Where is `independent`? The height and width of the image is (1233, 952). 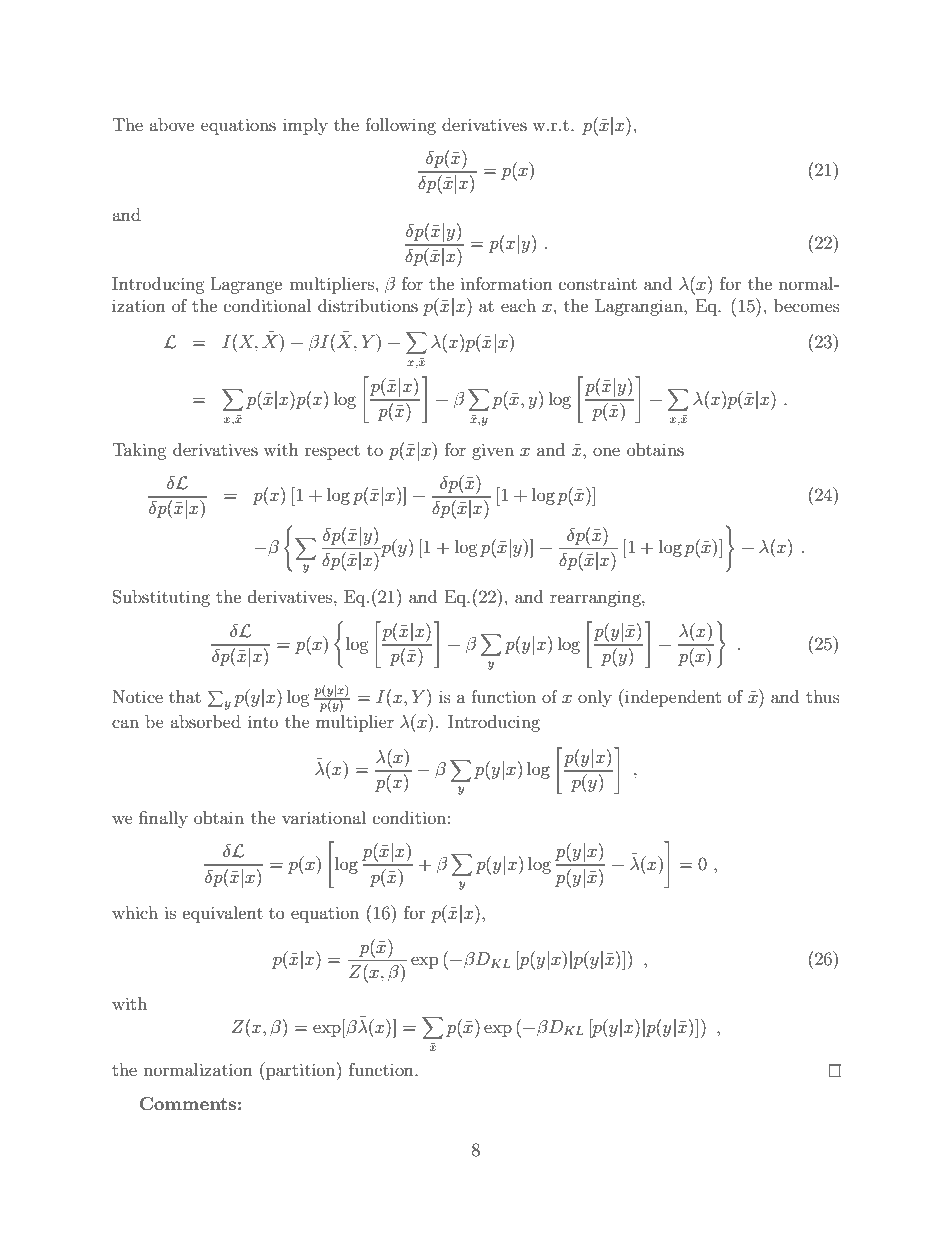
independent is located at coordinates (672, 698).
